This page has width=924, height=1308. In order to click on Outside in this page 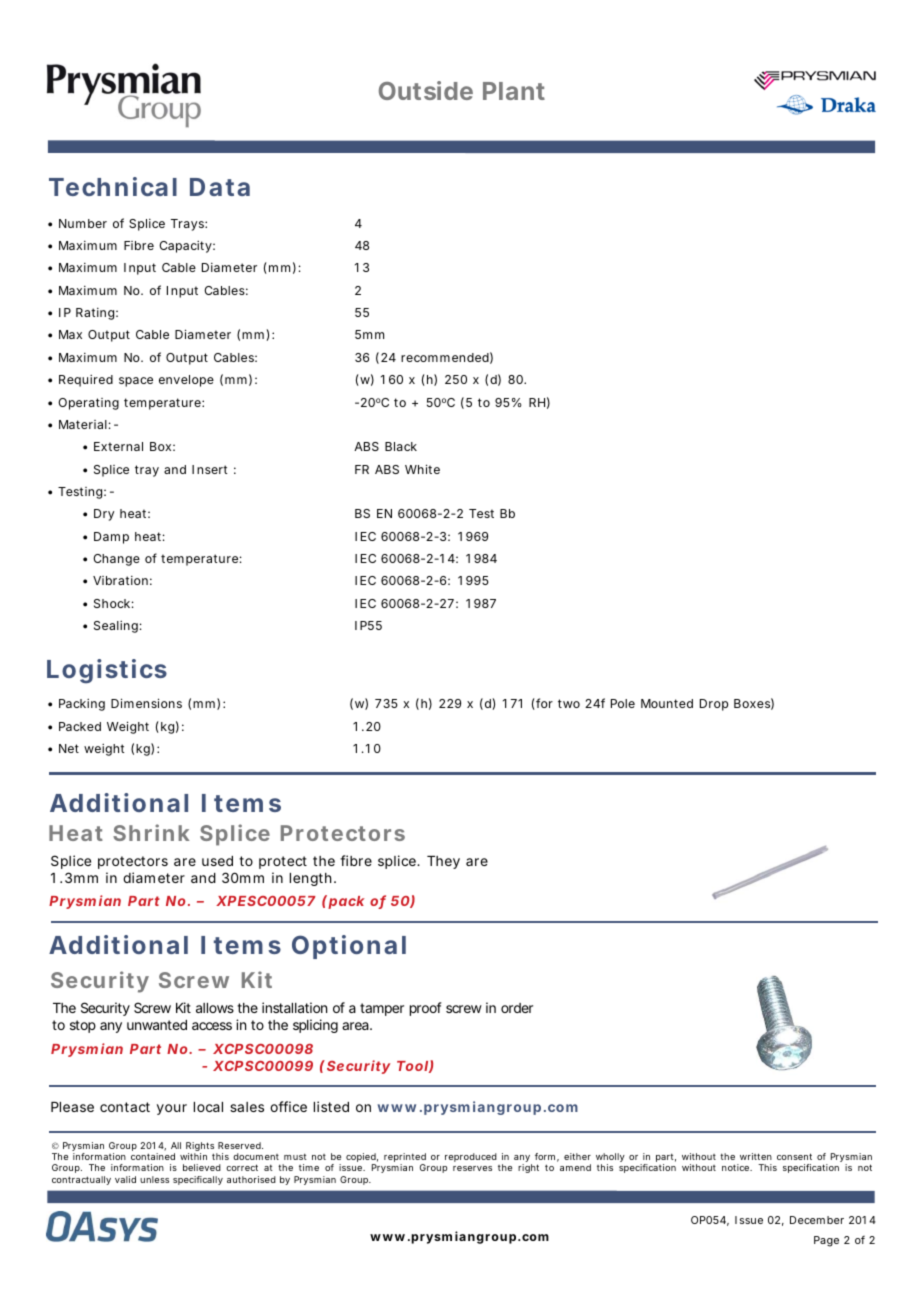, I will do `click(426, 90)`.
